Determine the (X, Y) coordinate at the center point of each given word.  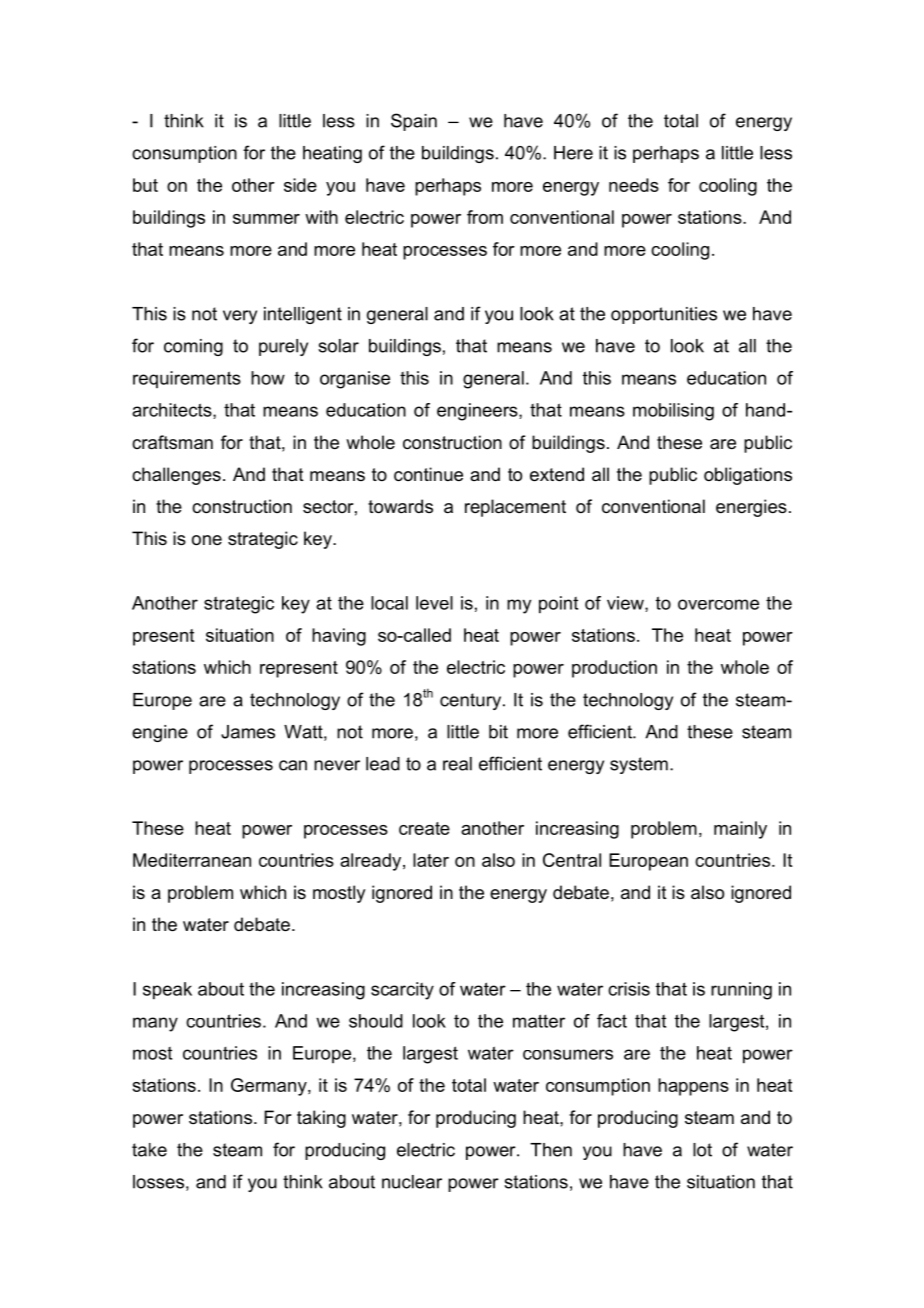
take (149, 1150)
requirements (187, 379)
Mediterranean (192, 860)
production (614, 669)
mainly (740, 830)
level (434, 603)
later (431, 860)
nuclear (412, 1182)
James (248, 732)
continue (428, 474)
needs (634, 185)
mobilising (673, 412)
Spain (414, 122)
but (145, 185)
